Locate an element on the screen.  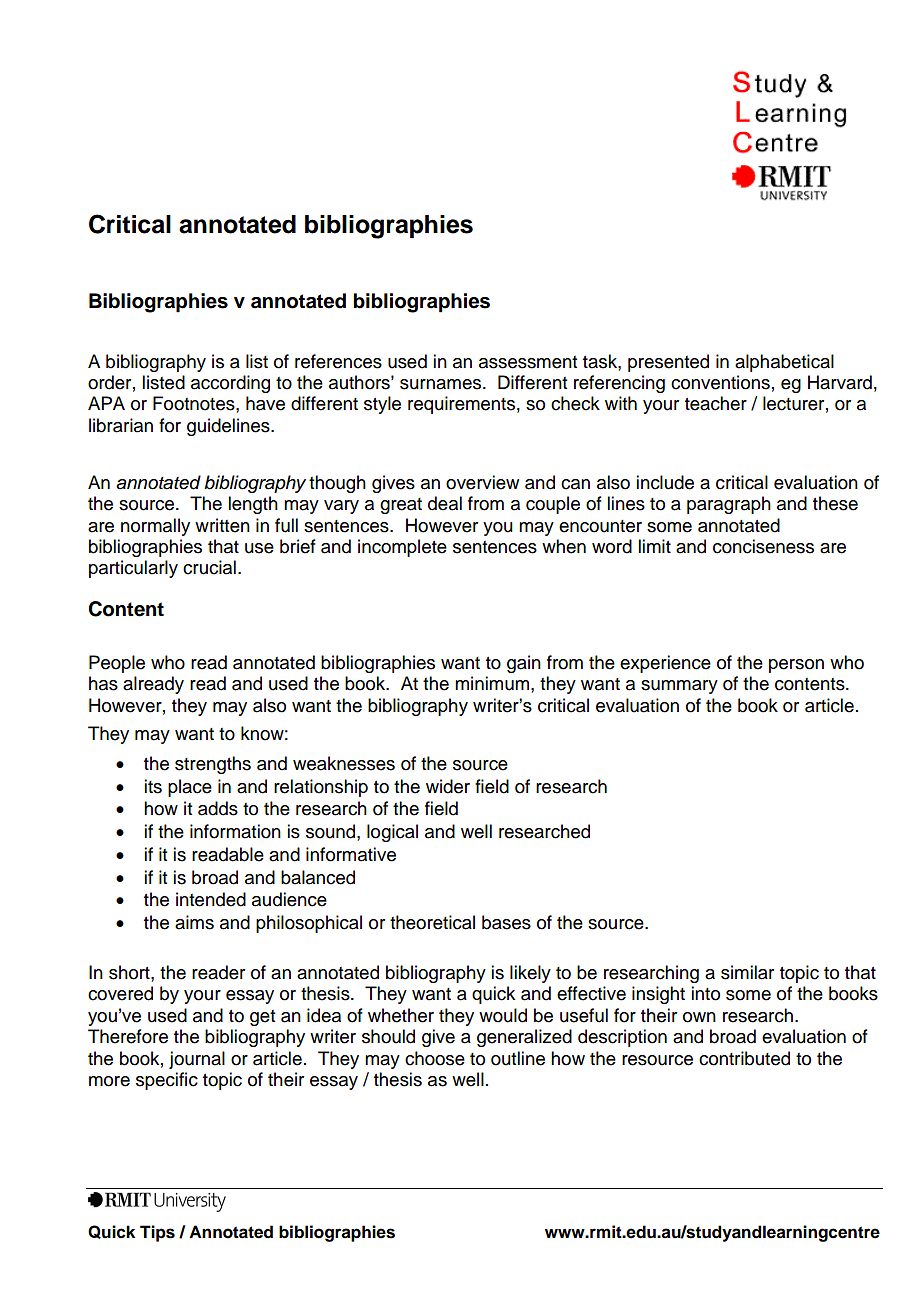
minimum is located at coordinates (493, 683).
